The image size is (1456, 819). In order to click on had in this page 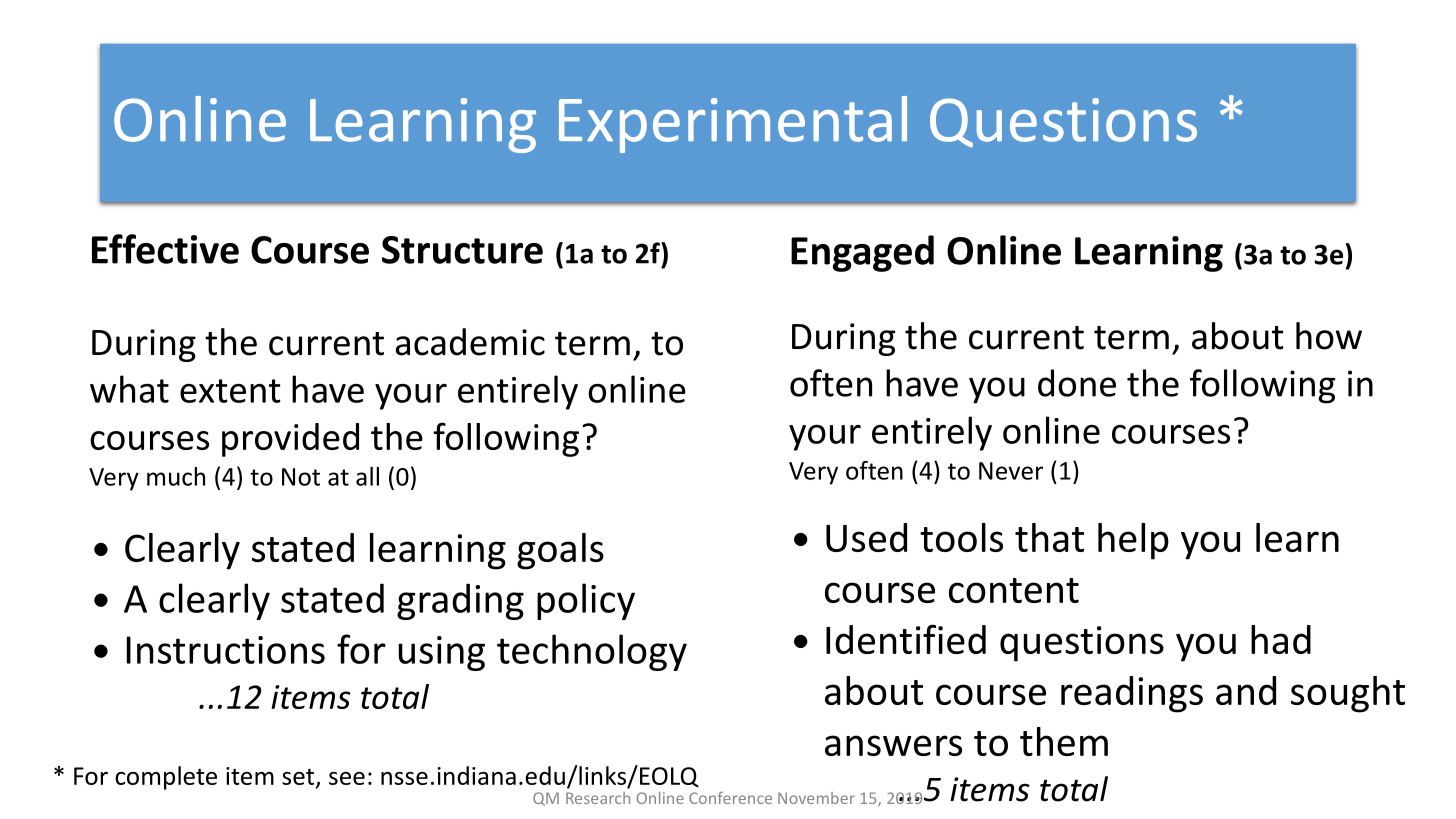, I will do `click(1281, 639)`.
